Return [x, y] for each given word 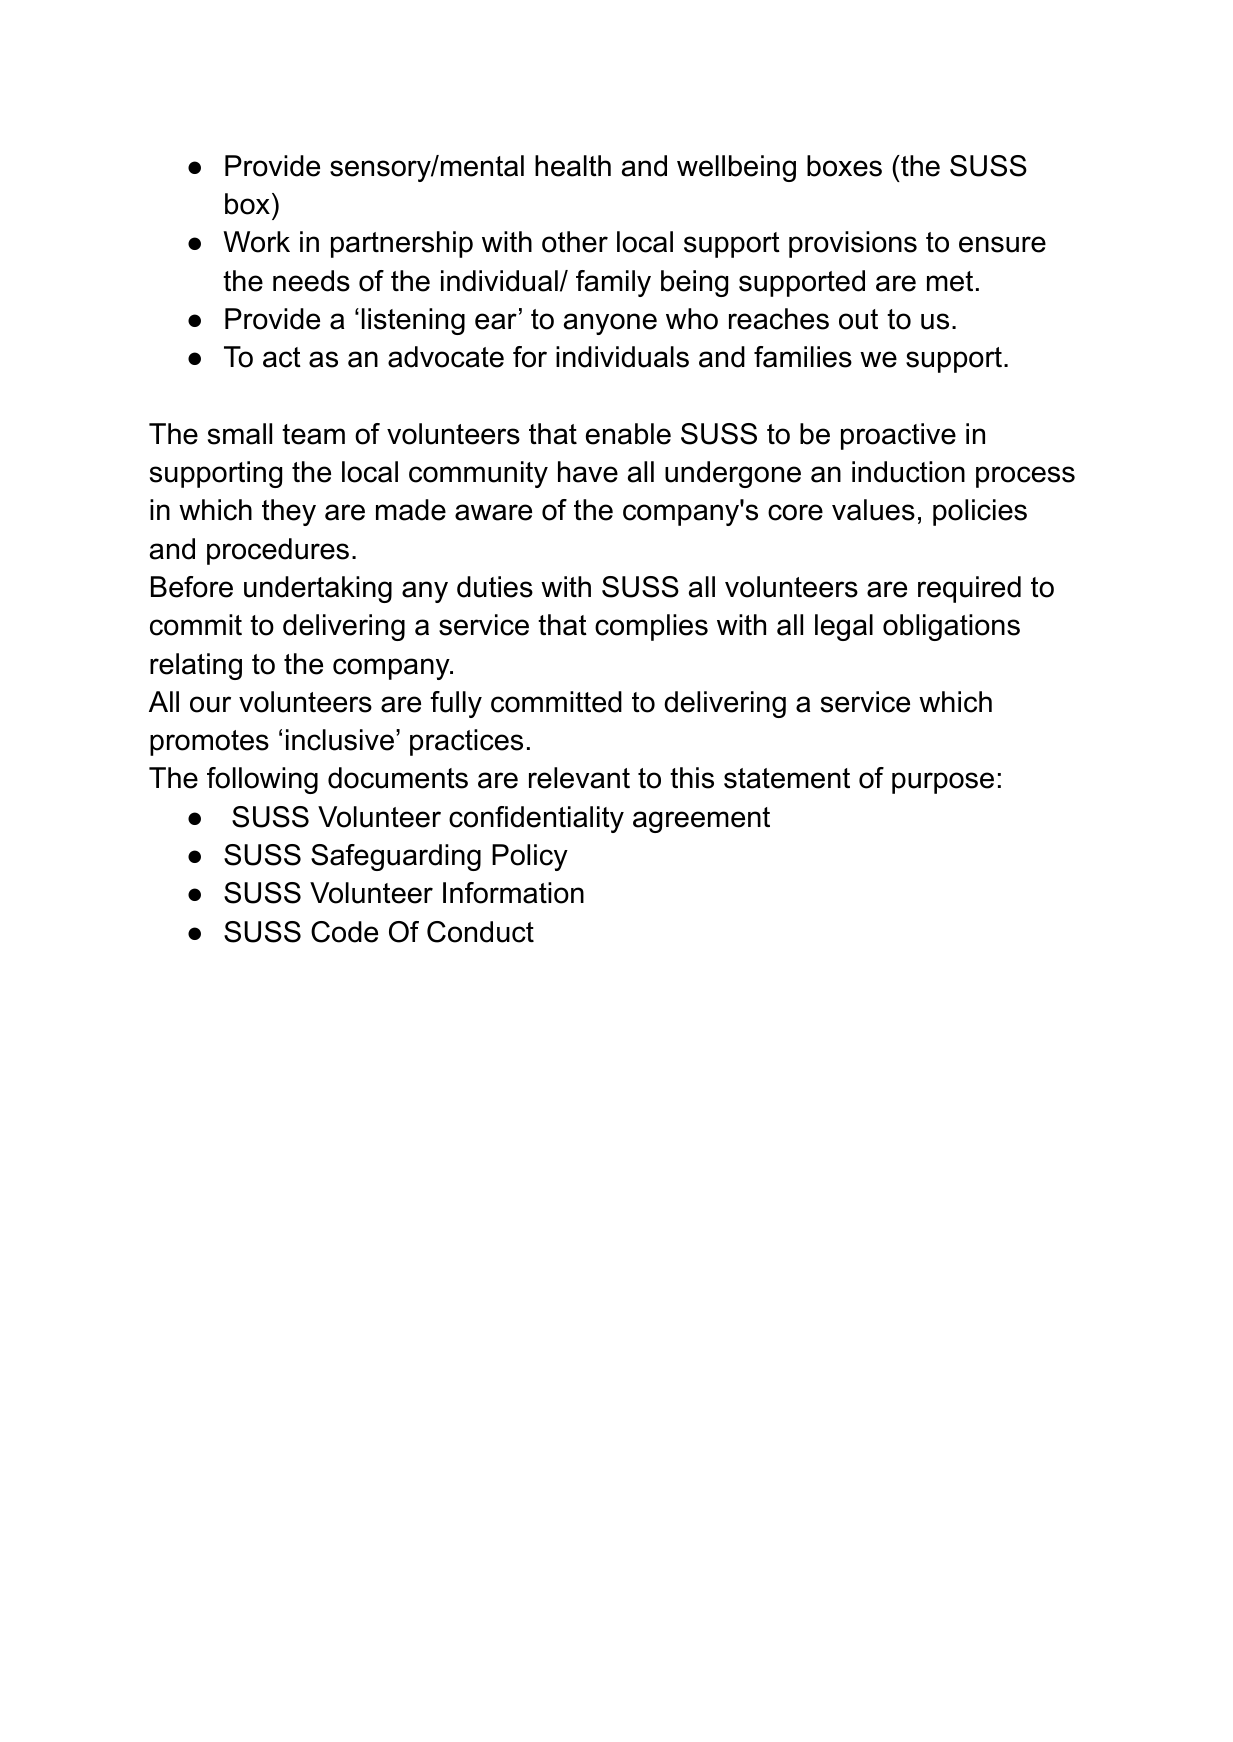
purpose [943, 783]
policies [980, 512]
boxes [844, 166]
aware [493, 512]
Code [344, 932]
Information [513, 893]
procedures [278, 551]
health [573, 166]
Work [256, 242]
